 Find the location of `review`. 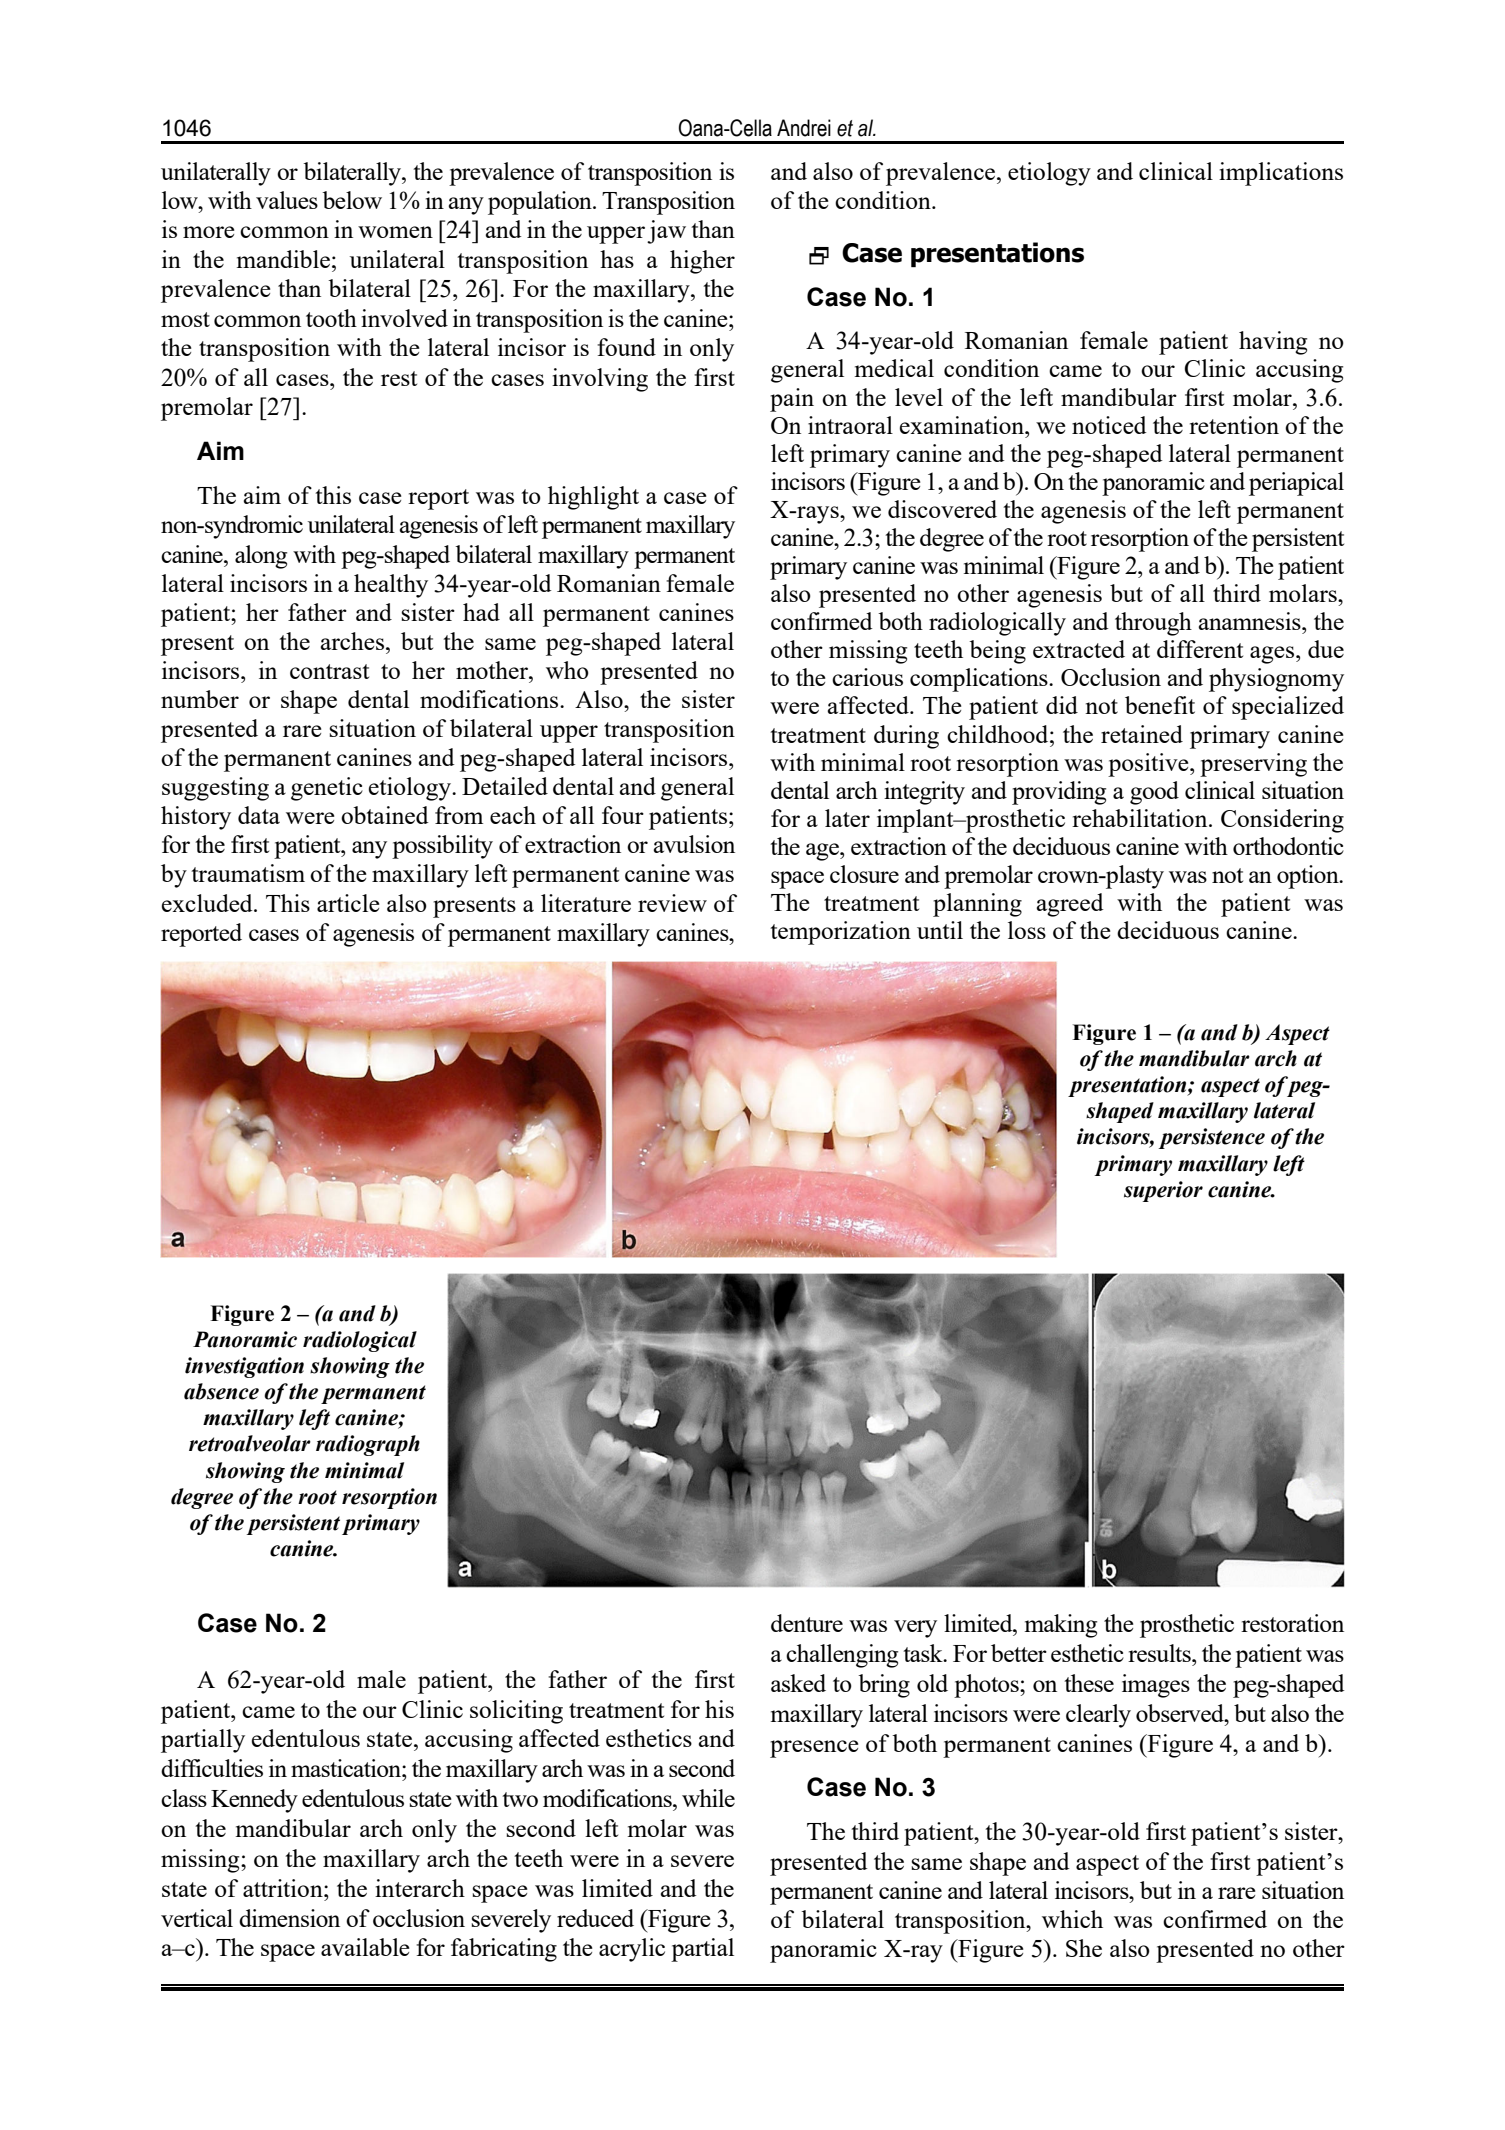

review is located at coordinates (672, 903).
